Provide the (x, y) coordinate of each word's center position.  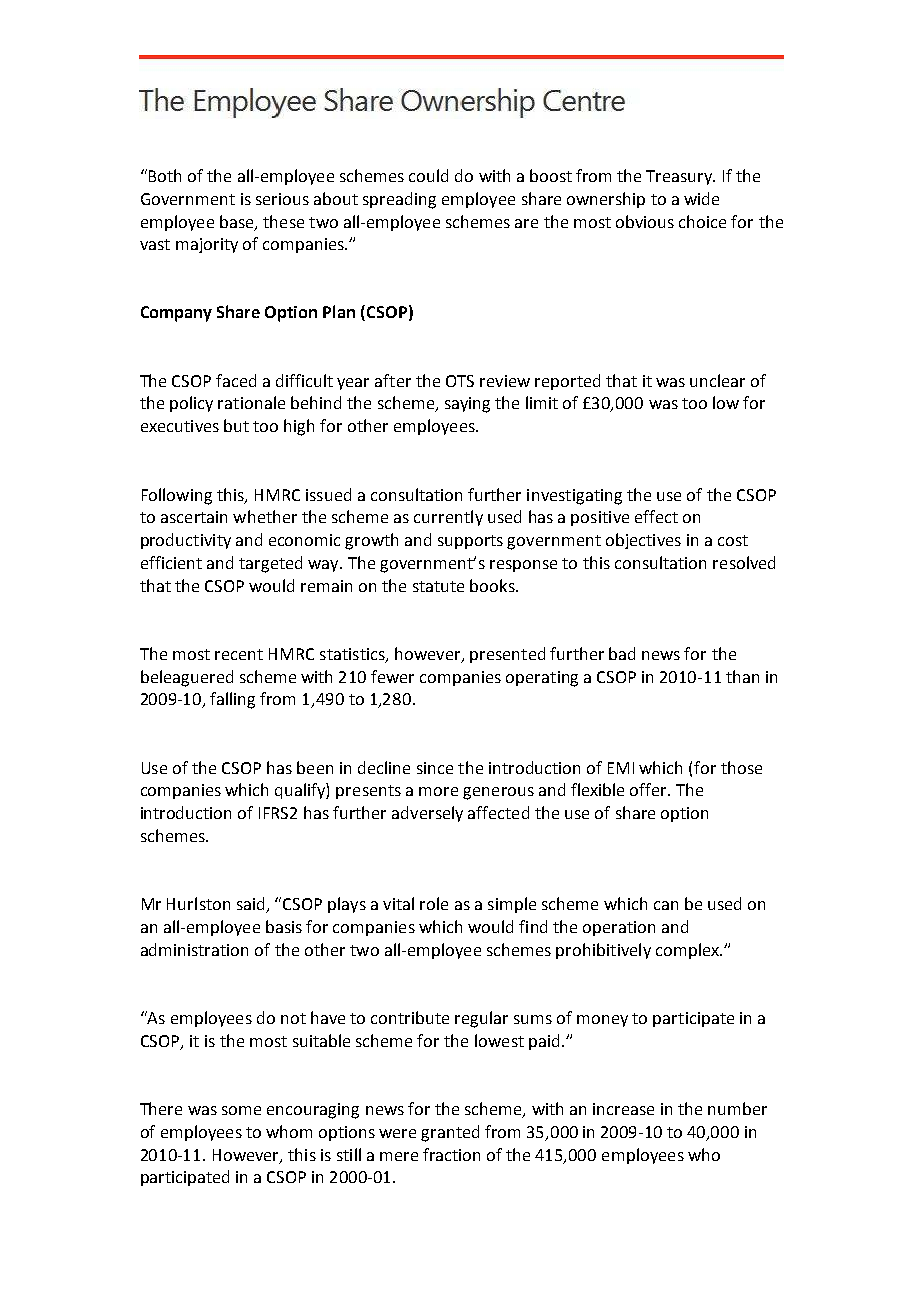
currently (448, 518)
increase (623, 1109)
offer (649, 789)
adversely (427, 814)
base (238, 222)
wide (701, 198)
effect (656, 516)
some (241, 1110)
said (252, 905)
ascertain (194, 517)
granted (450, 1133)
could (428, 175)
